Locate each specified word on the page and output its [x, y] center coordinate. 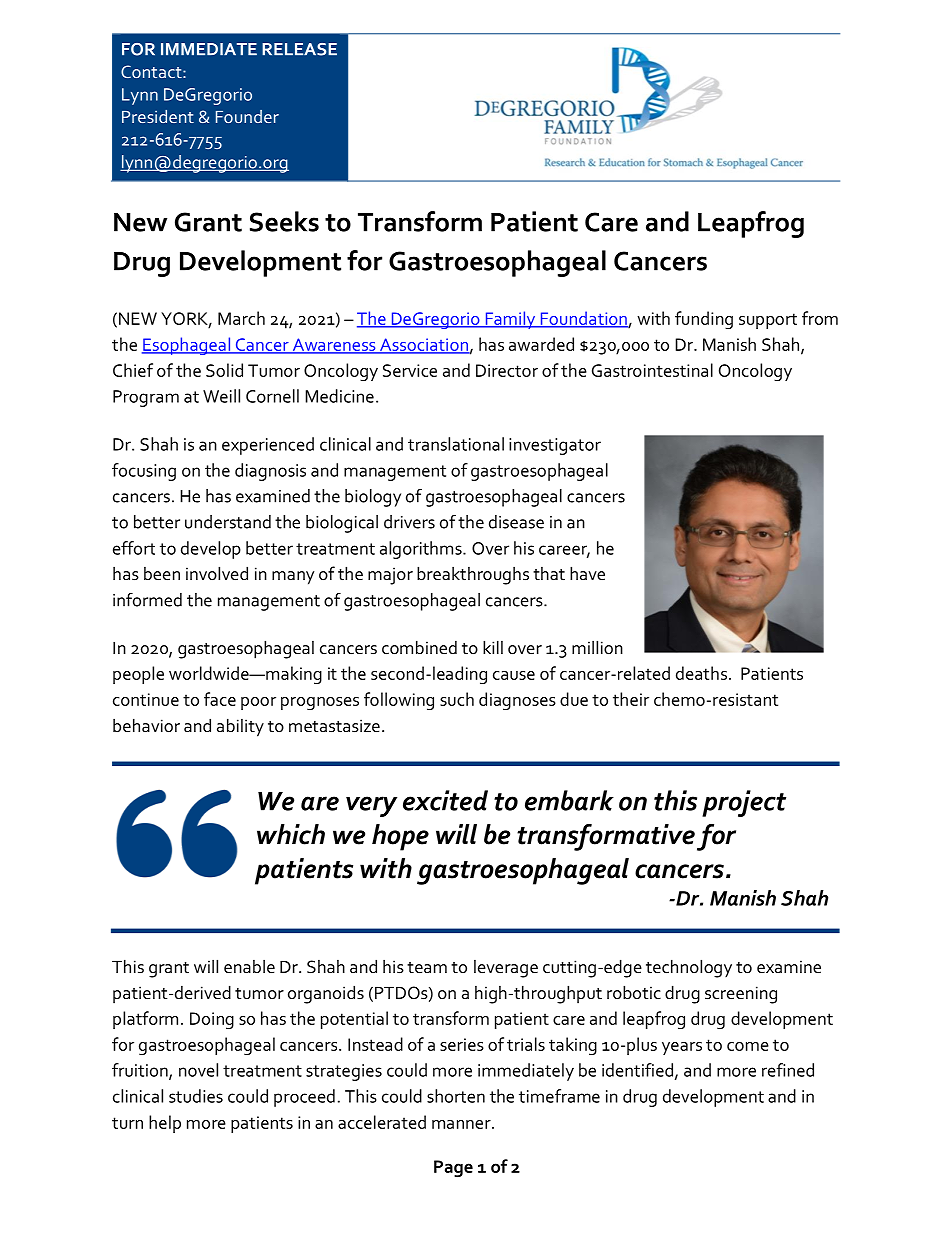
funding [704, 320]
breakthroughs [473, 575]
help [165, 1124]
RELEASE [299, 49]
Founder [247, 116]
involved [217, 573]
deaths [701, 673]
